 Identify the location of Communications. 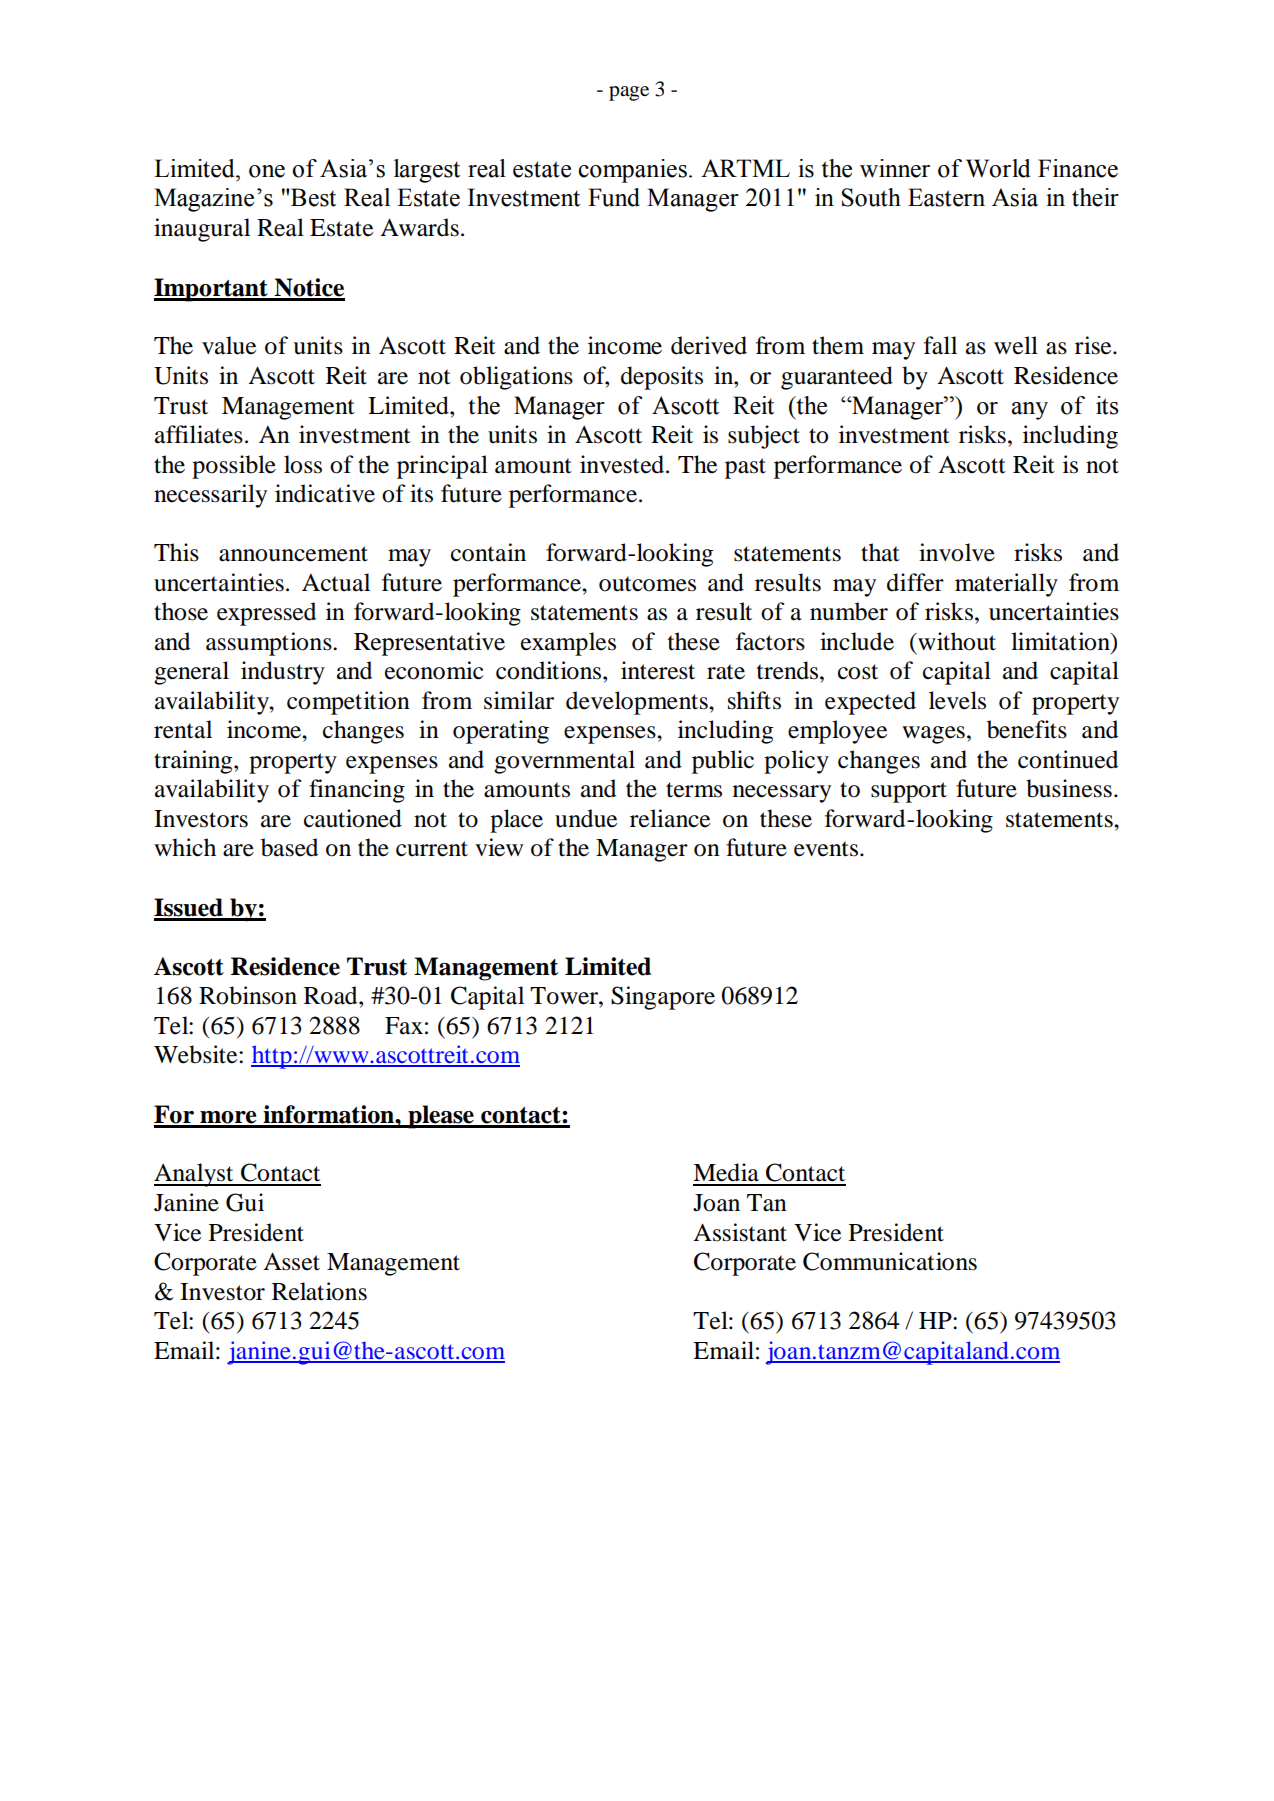
(890, 1261).
